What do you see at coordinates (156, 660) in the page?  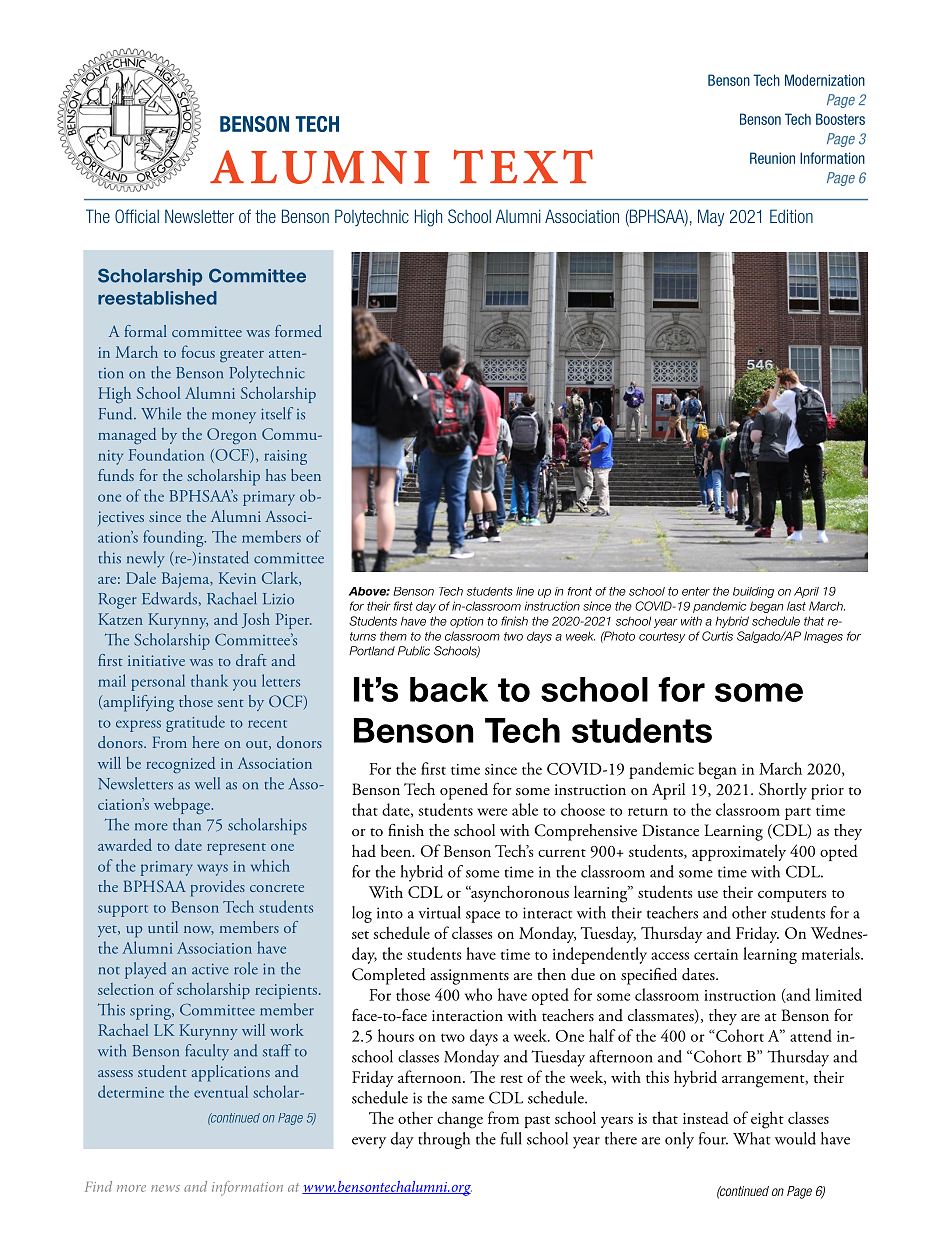 I see `initiative` at bounding box center [156, 660].
